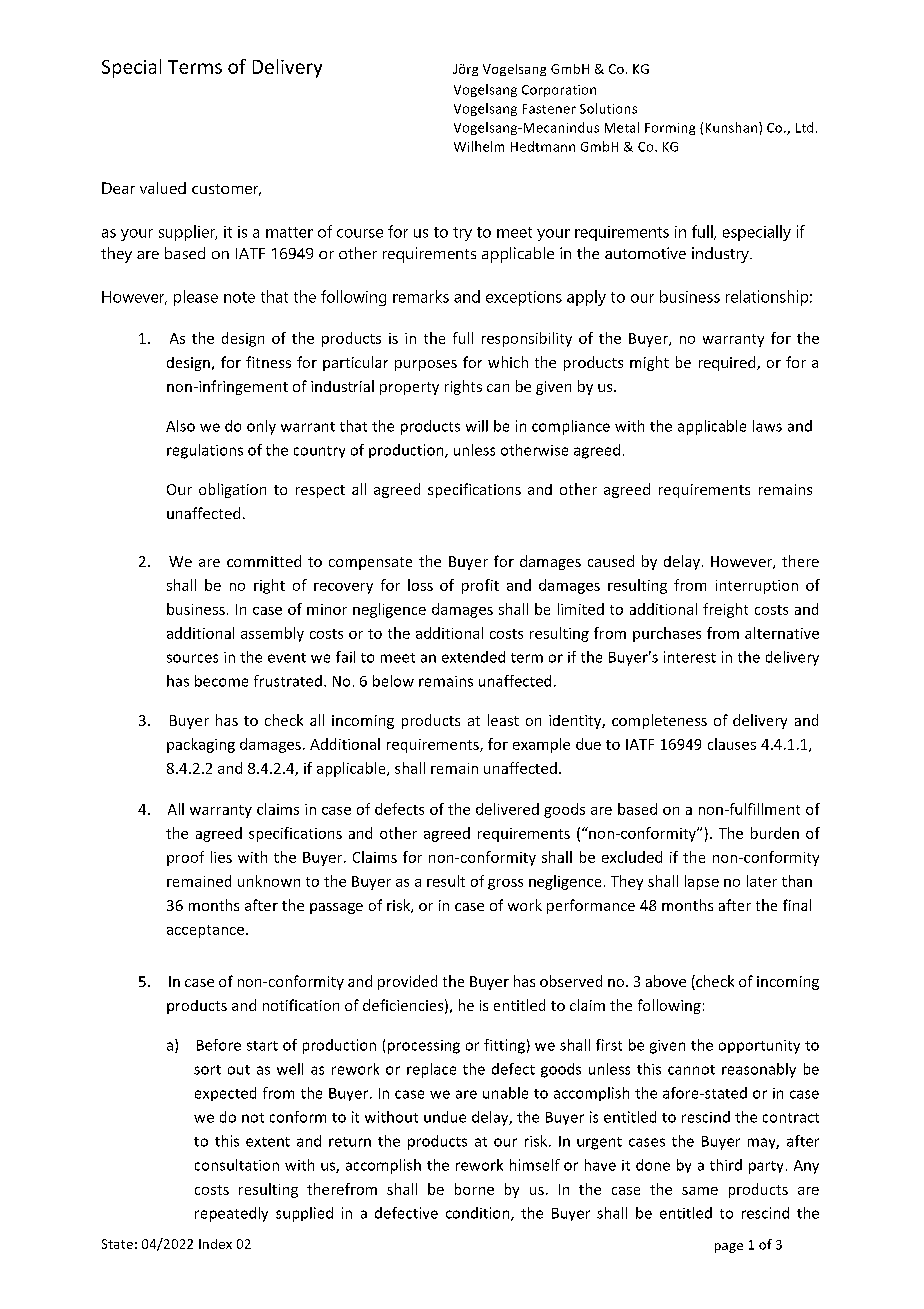  What do you see at coordinates (231, 1214) in the screenshot?
I see `repeatedly` at bounding box center [231, 1214].
